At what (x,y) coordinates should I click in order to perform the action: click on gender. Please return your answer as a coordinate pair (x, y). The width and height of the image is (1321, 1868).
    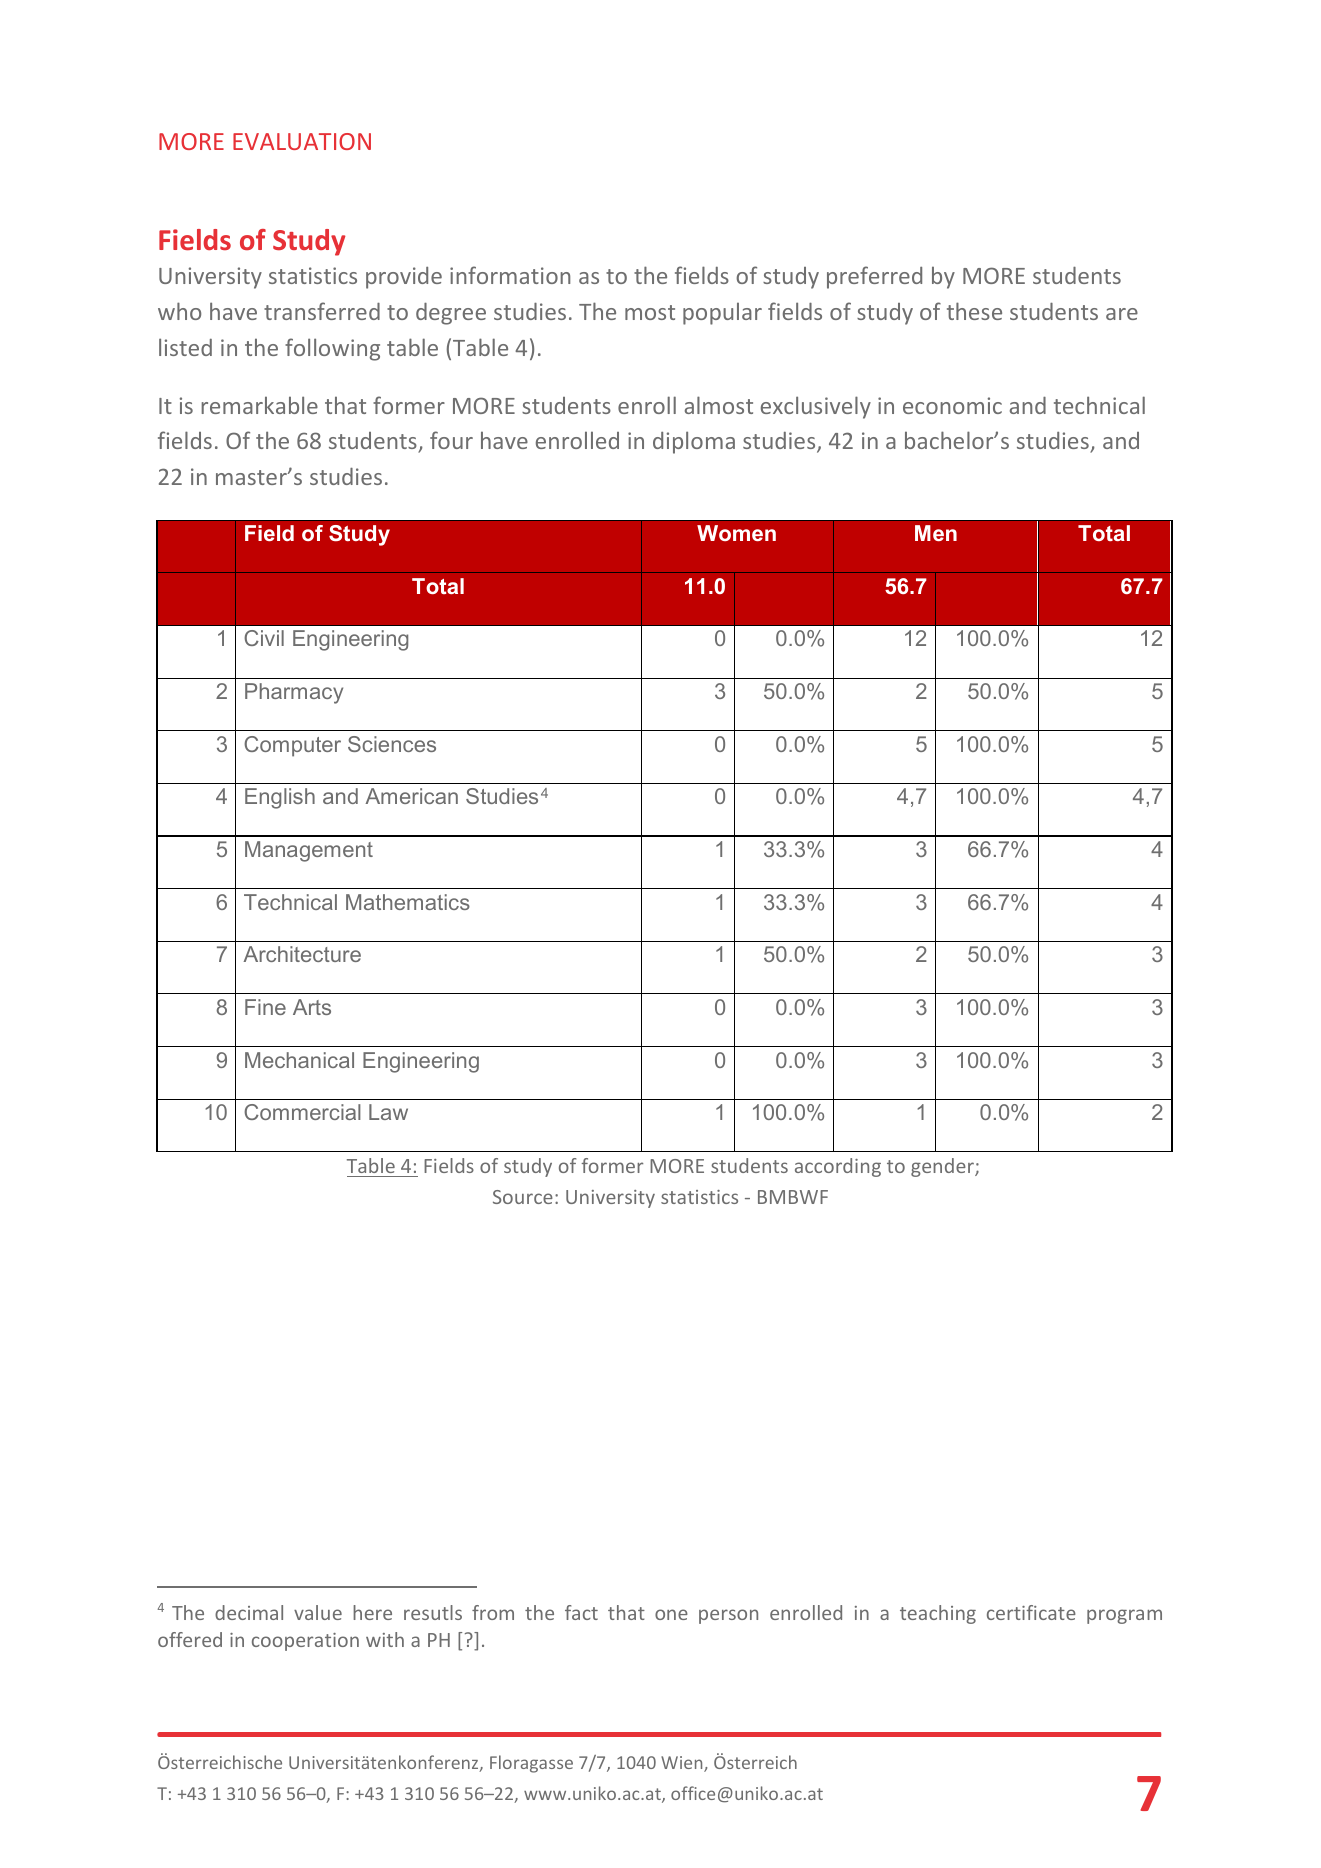
    Looking at the image, I should click on (943, 1167).
